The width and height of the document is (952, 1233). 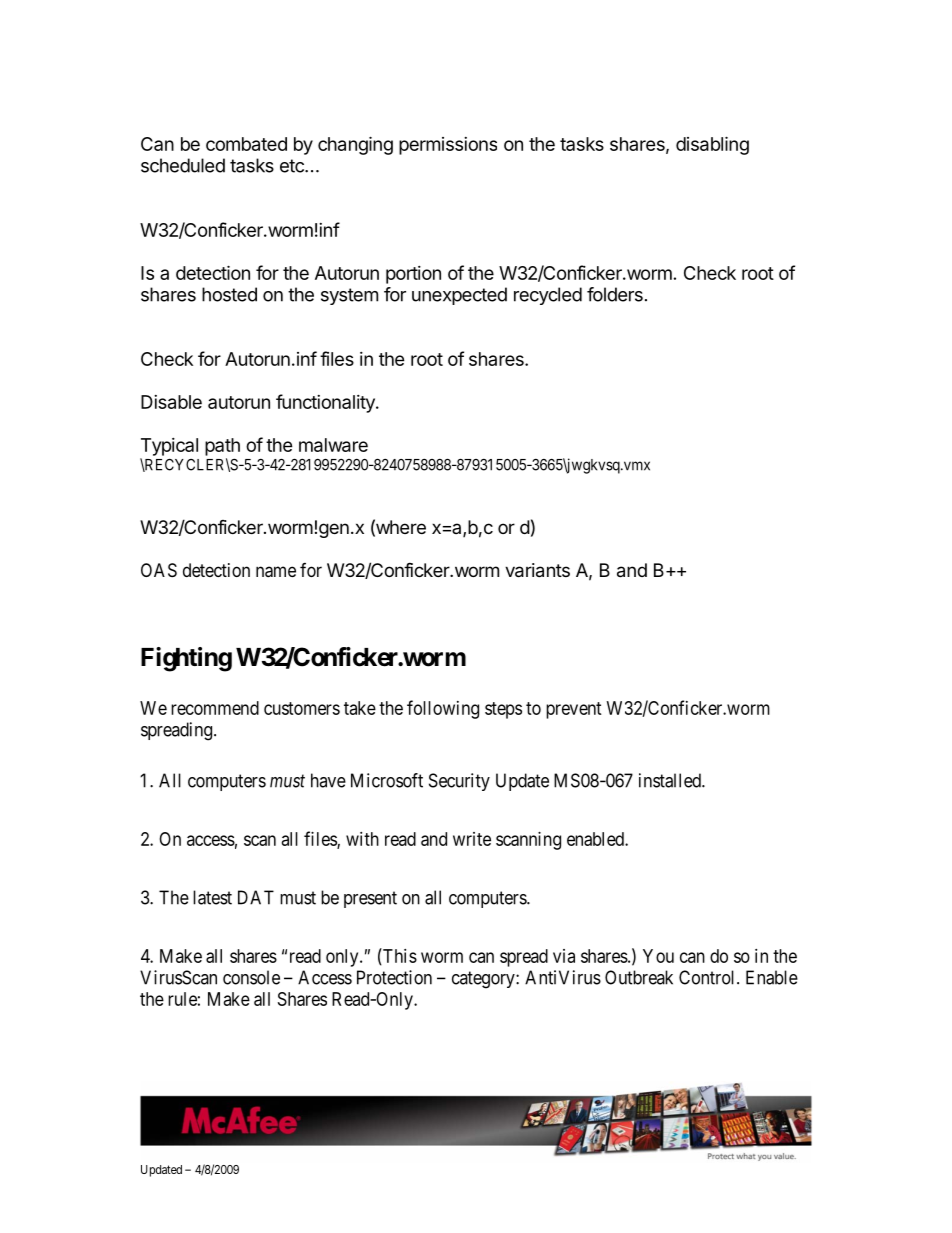 What do you see at coordinates (246, 144) in the document?
I see `combated` at bounding box center [246, 144].
